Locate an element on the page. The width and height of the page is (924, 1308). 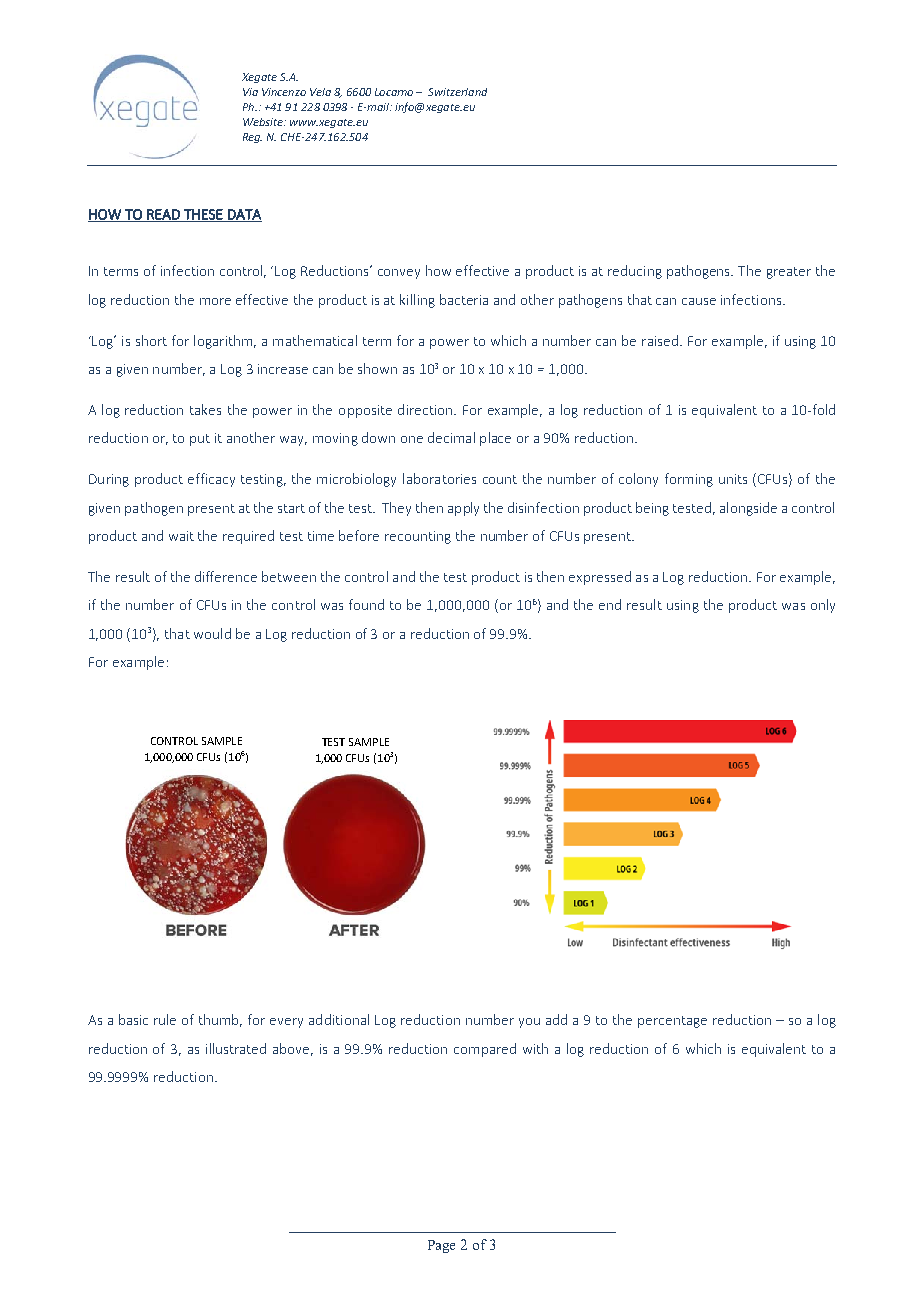
Page is located at coordinates (441, 1246).
